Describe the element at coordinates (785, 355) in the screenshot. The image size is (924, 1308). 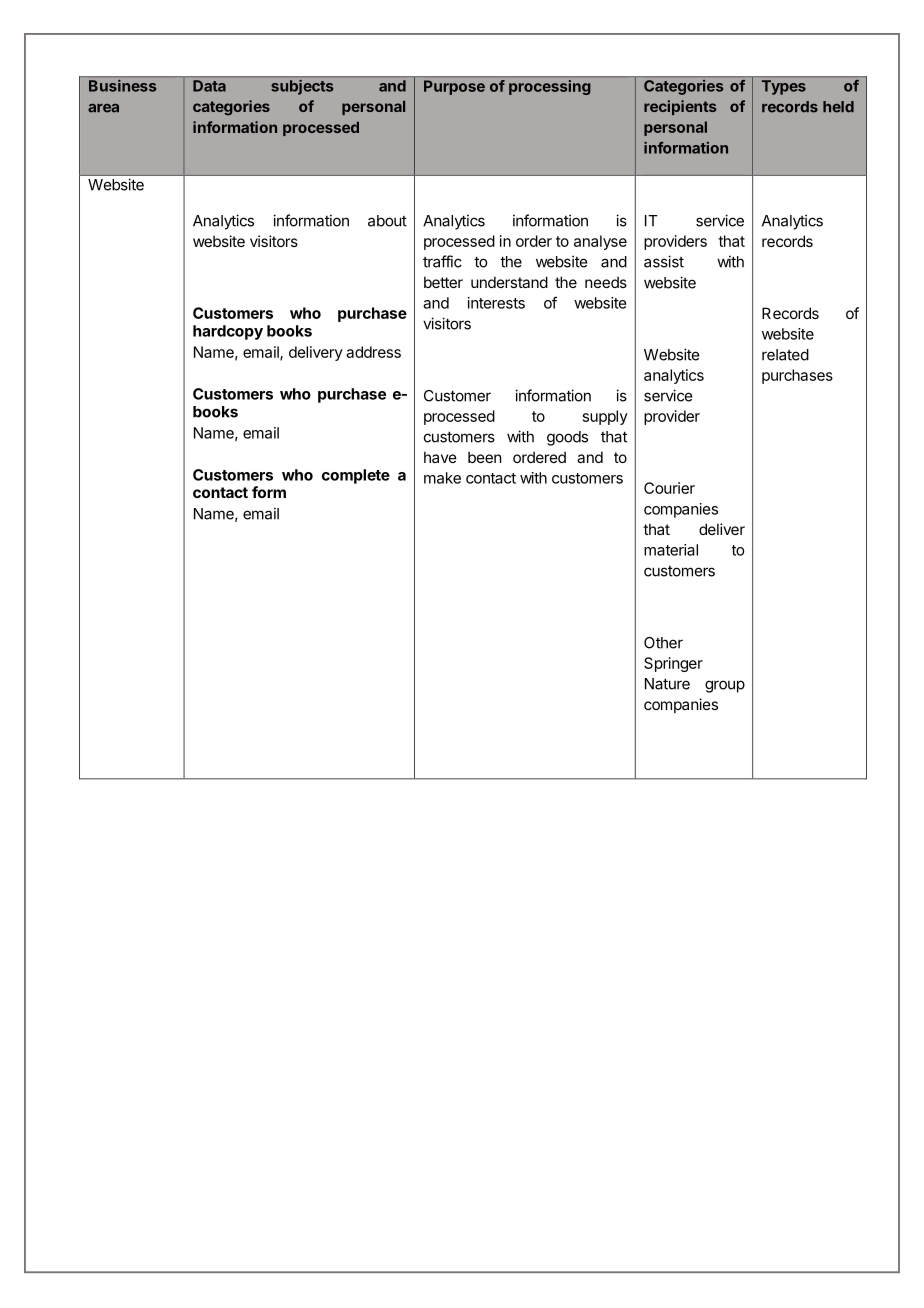
I see `related` at that location.
